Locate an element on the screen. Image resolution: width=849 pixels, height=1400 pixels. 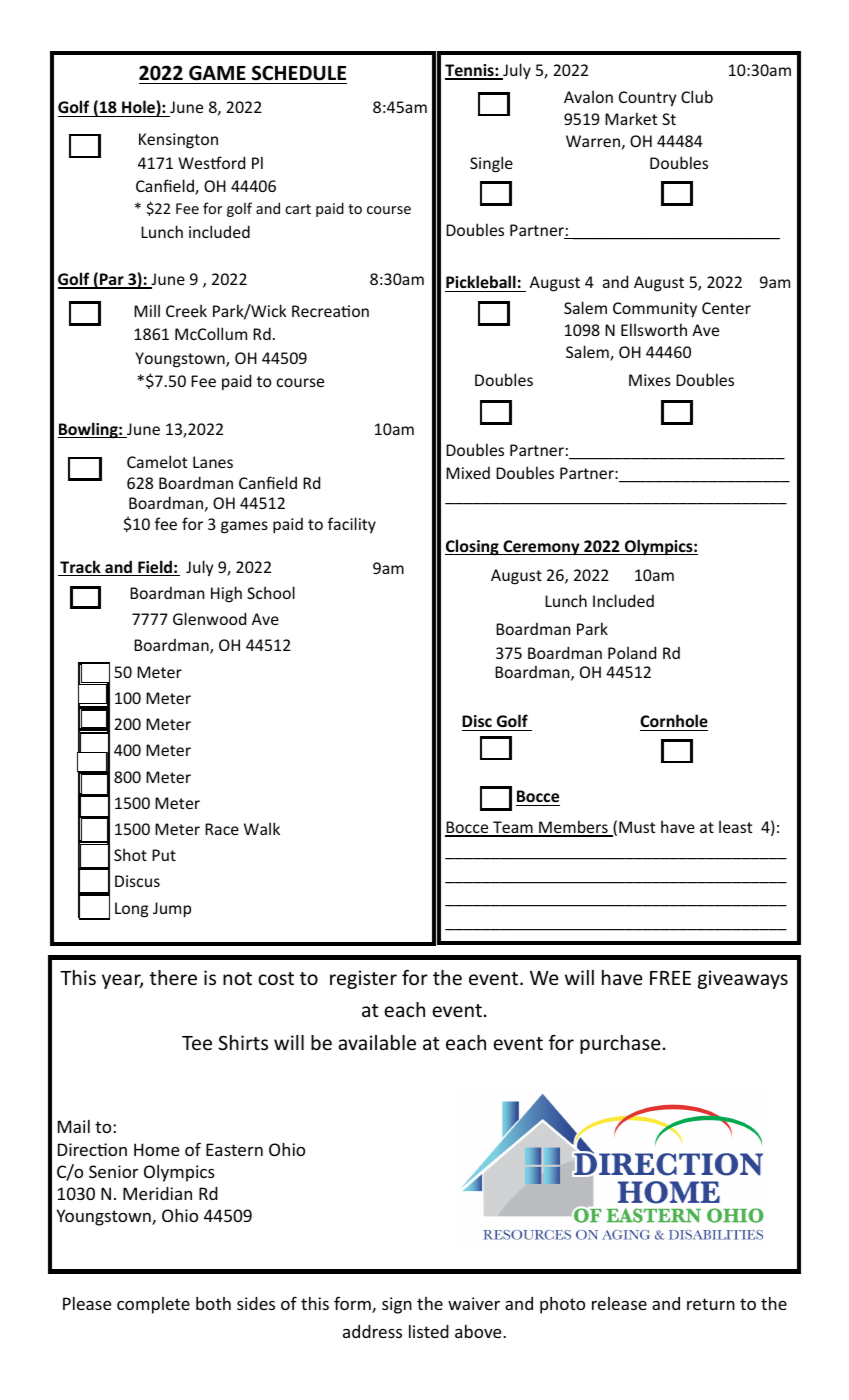
Kensington is located at coordinates (178, 141).
